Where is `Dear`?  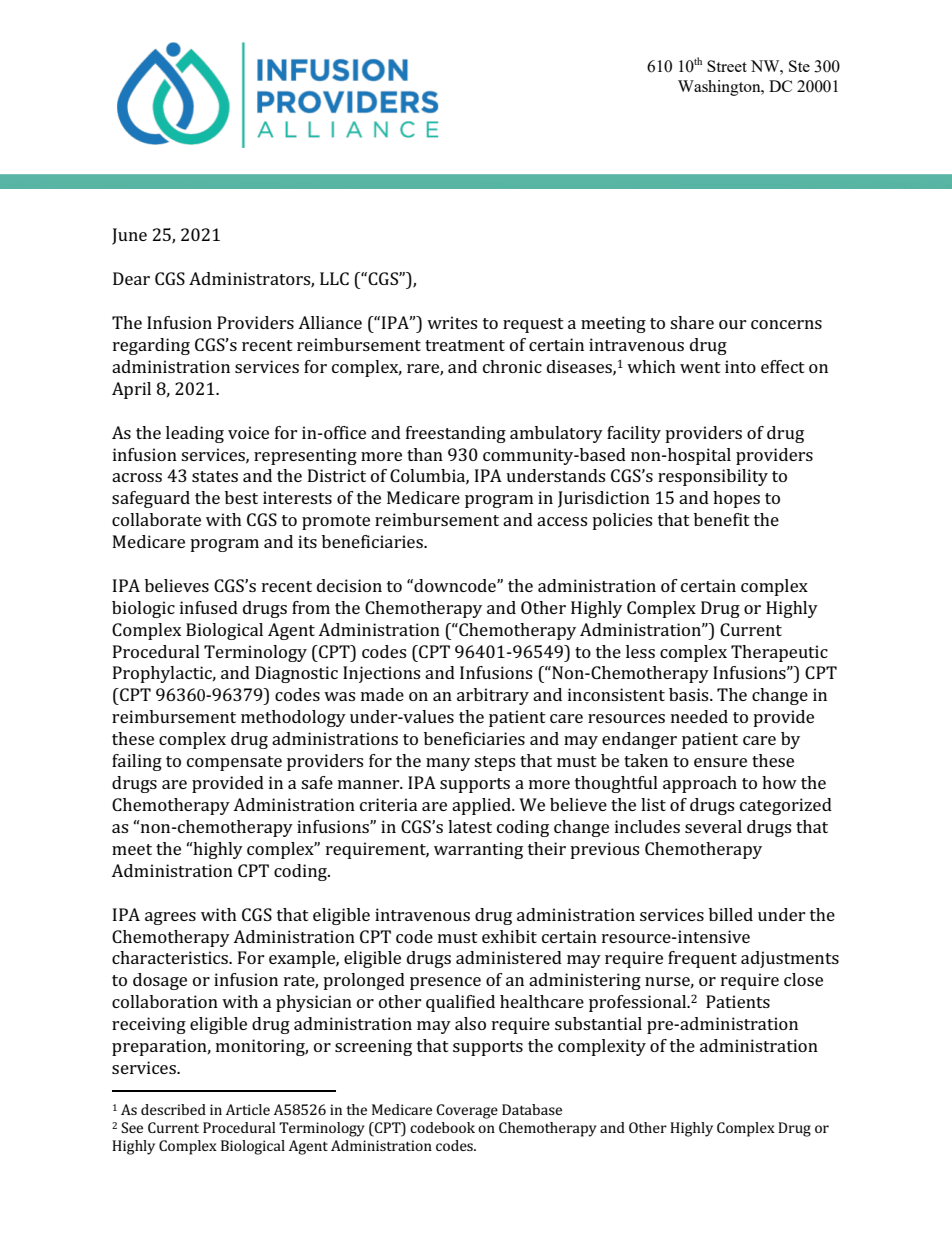 Dear is located at coordinates (131, 278).
